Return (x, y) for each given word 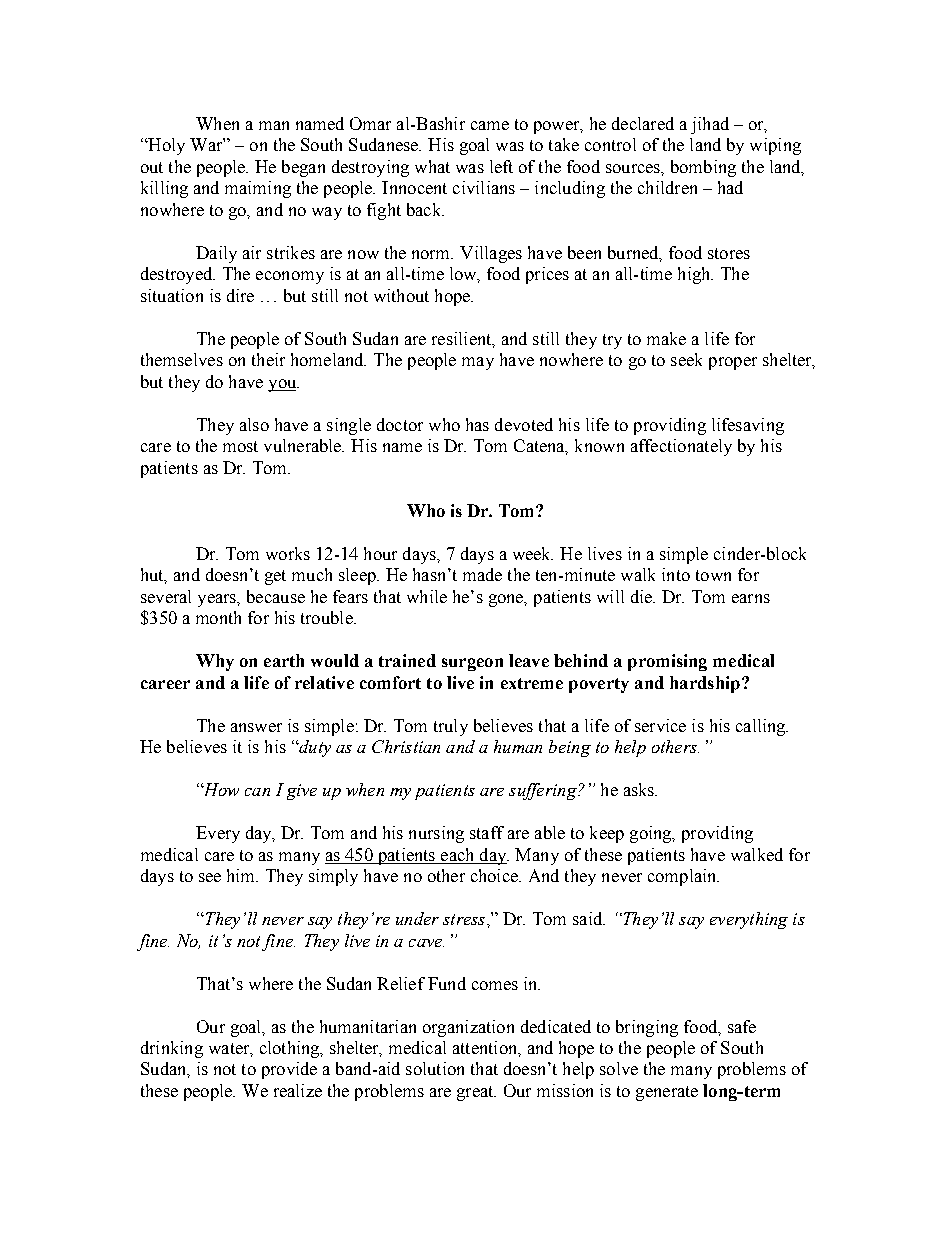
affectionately (681, 447)
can (257, 792)
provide (289, 1070)
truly (451, 727)
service (660, 725)
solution (435, 1068)
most (240, 446)
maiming (258, 189)
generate (667, 1093)
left (501, 166)
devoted (524, 424)
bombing (703, 168)
